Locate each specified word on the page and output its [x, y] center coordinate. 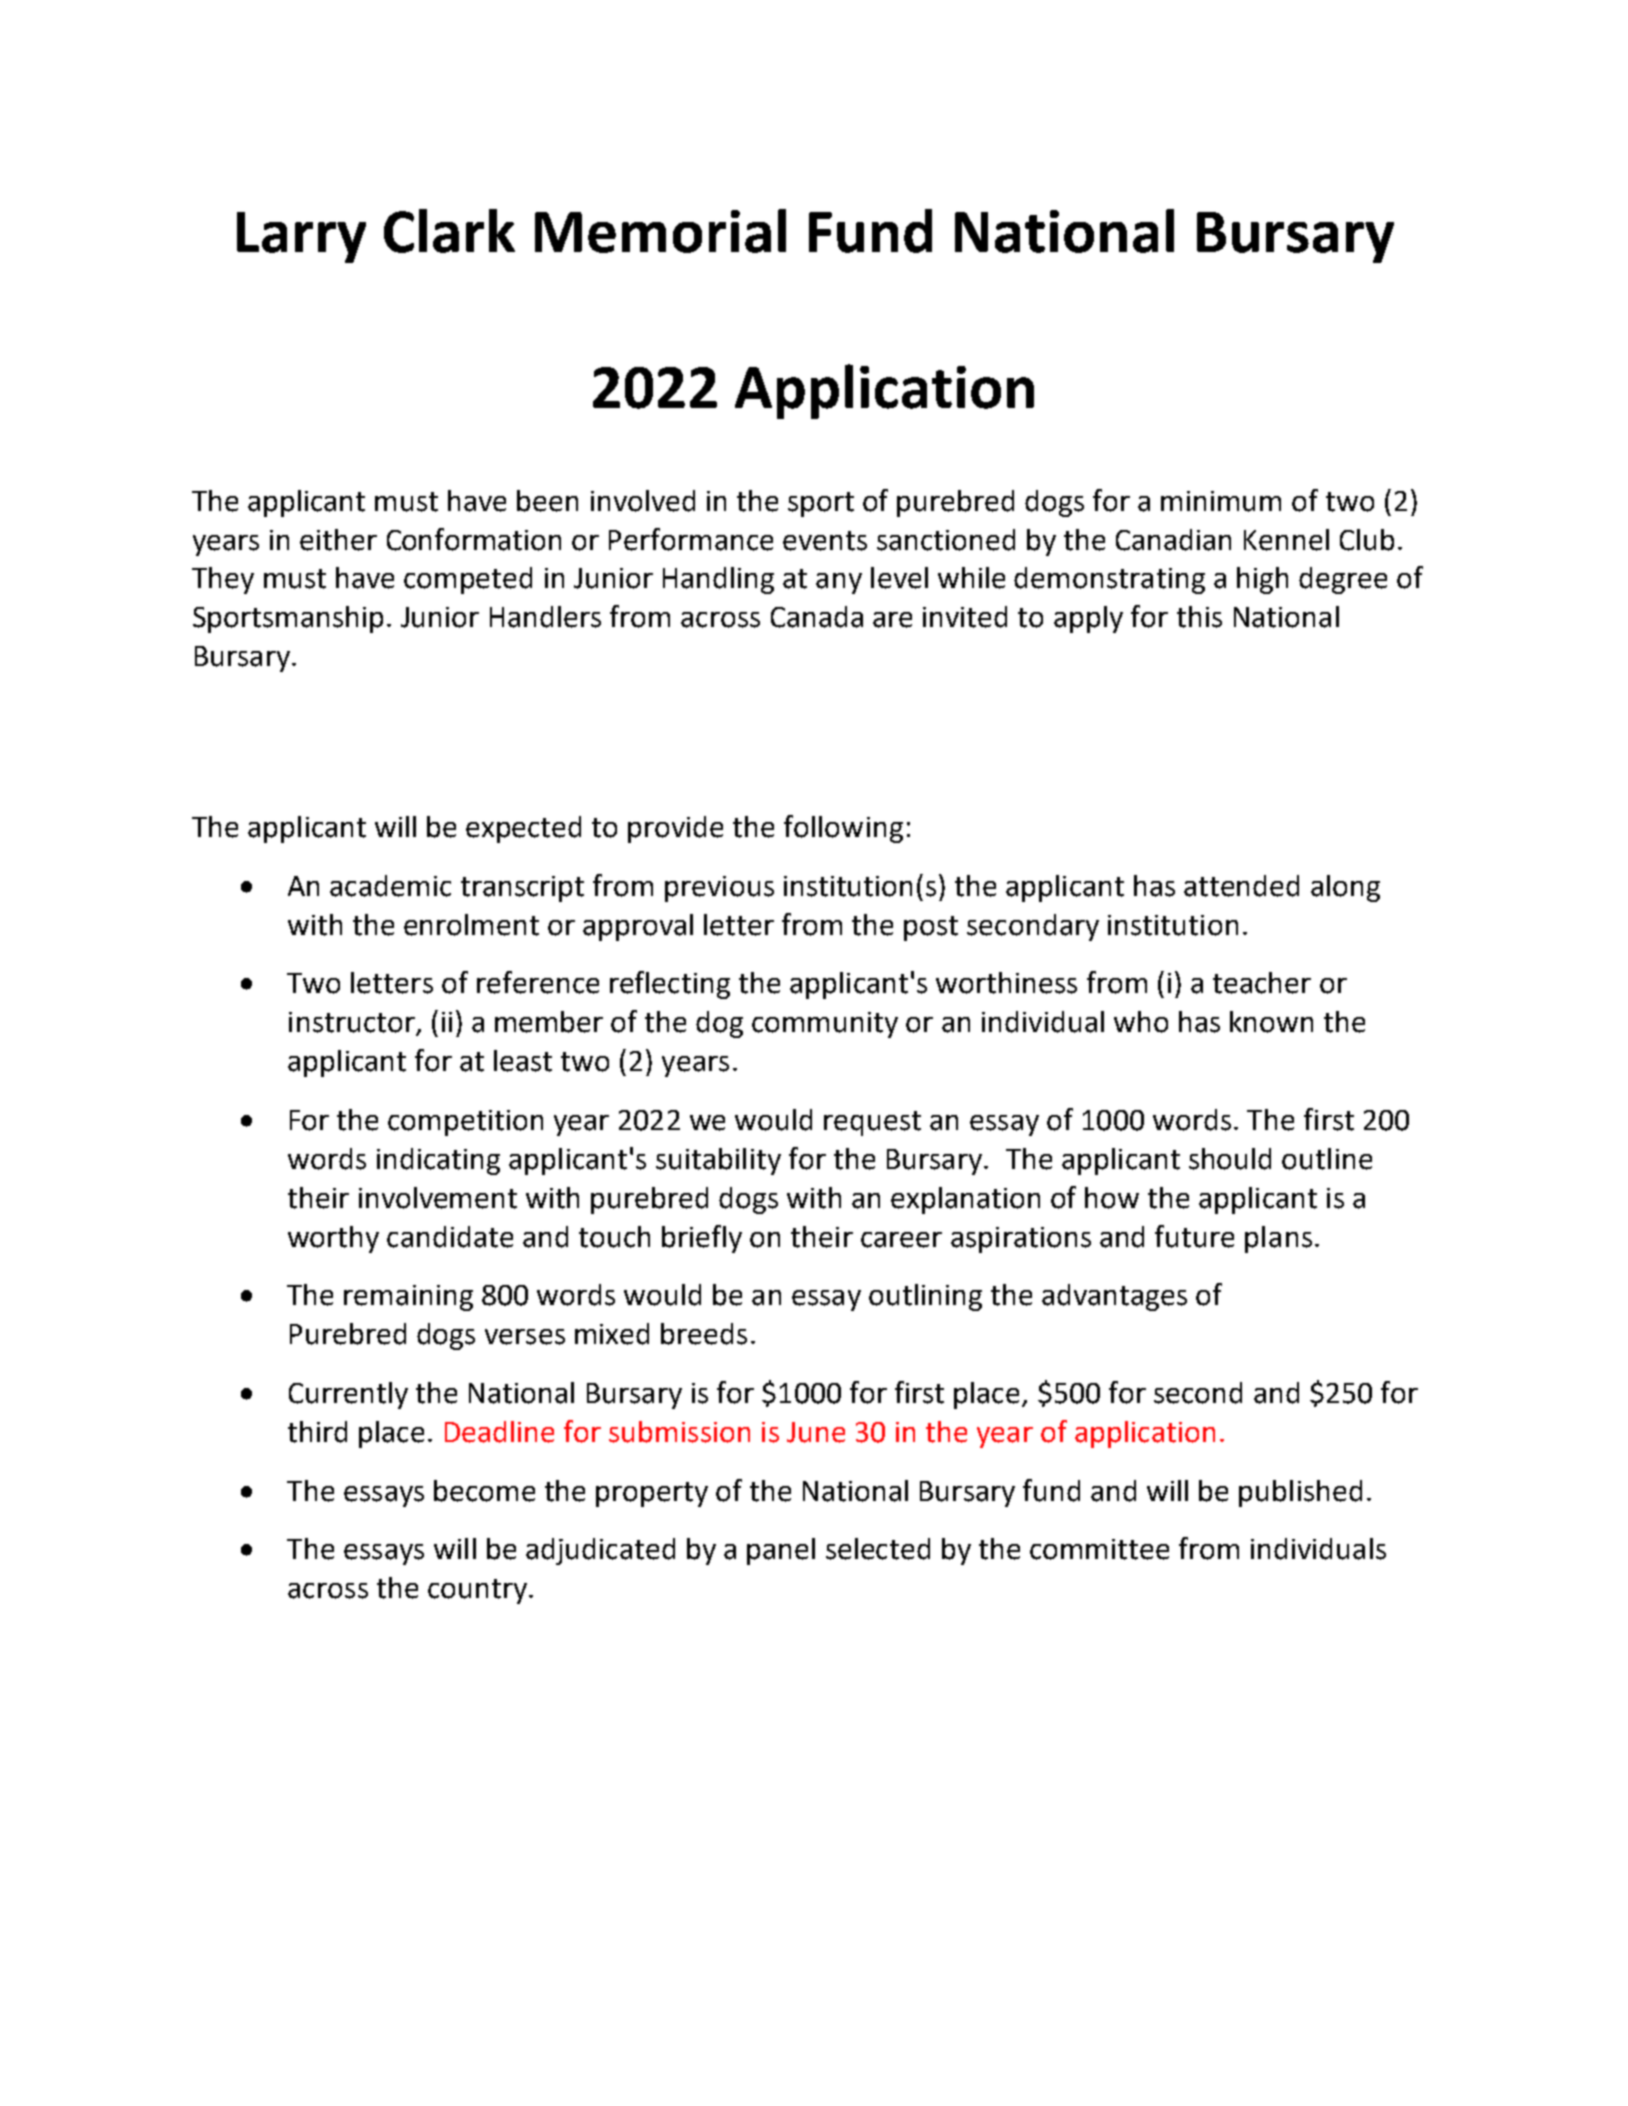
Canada [817, 617]
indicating [438, 1161]
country [477, 1591]
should [1230, 1159]
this [1199, 617]
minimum [1221, 501]
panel [781, 1551]
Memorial [660, 231]
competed [468, 580]
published [1300, 1493]
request [872, 1123]
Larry [301, 237]
